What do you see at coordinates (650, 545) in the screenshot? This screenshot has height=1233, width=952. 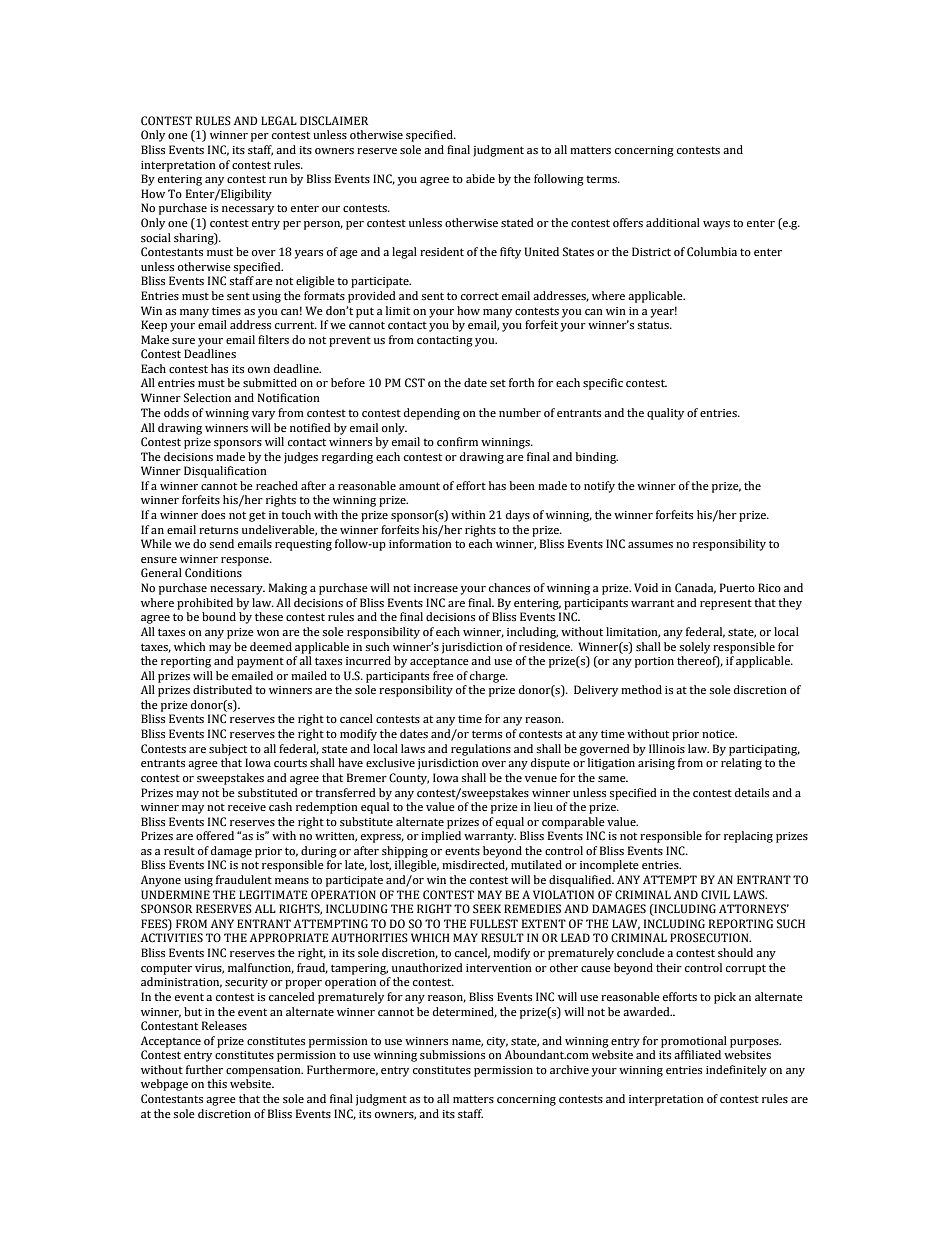 I see `assumes` at bounding box center [650, 545].
